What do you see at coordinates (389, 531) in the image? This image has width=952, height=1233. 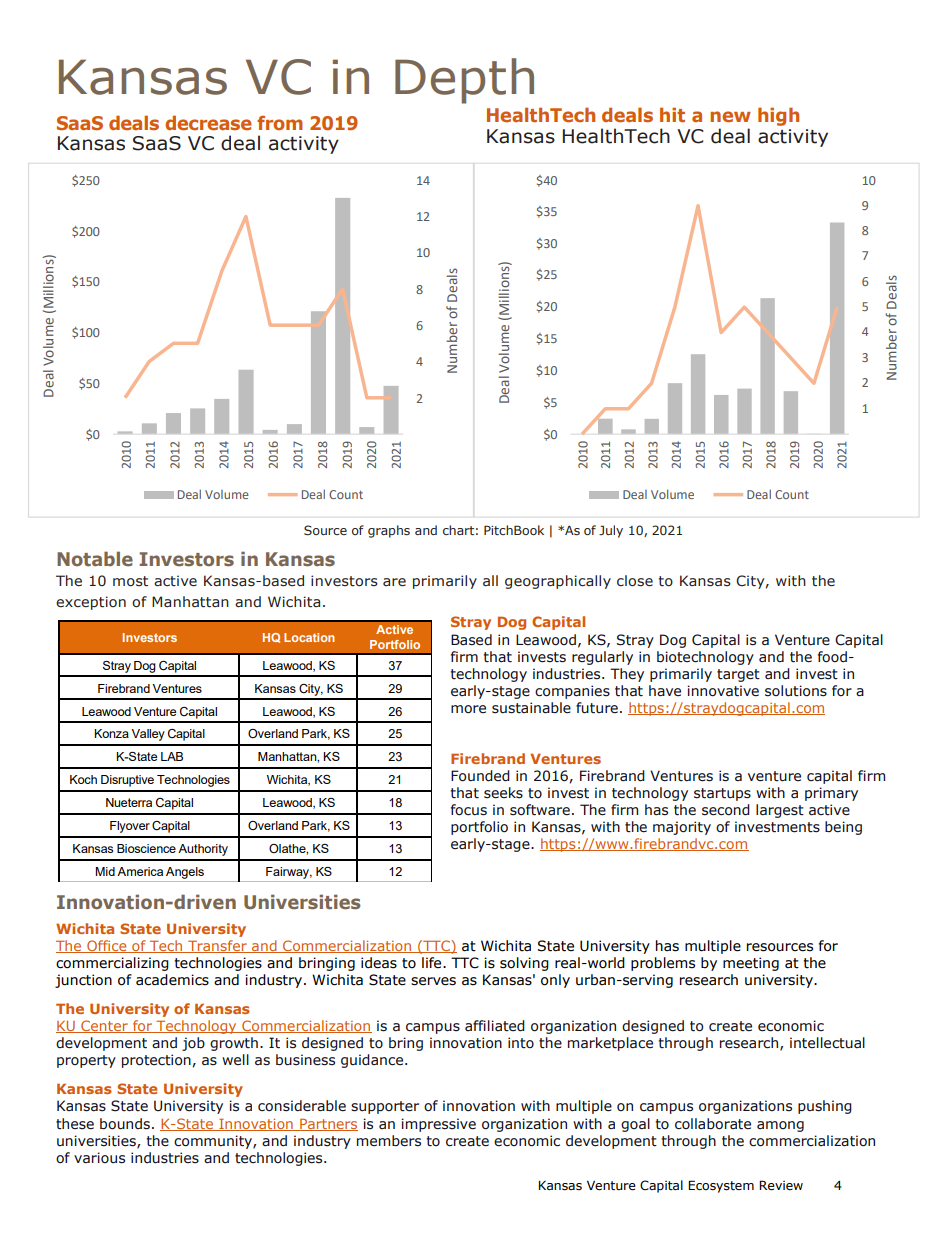 I see `graphs` at bounding box center [389, 531].
